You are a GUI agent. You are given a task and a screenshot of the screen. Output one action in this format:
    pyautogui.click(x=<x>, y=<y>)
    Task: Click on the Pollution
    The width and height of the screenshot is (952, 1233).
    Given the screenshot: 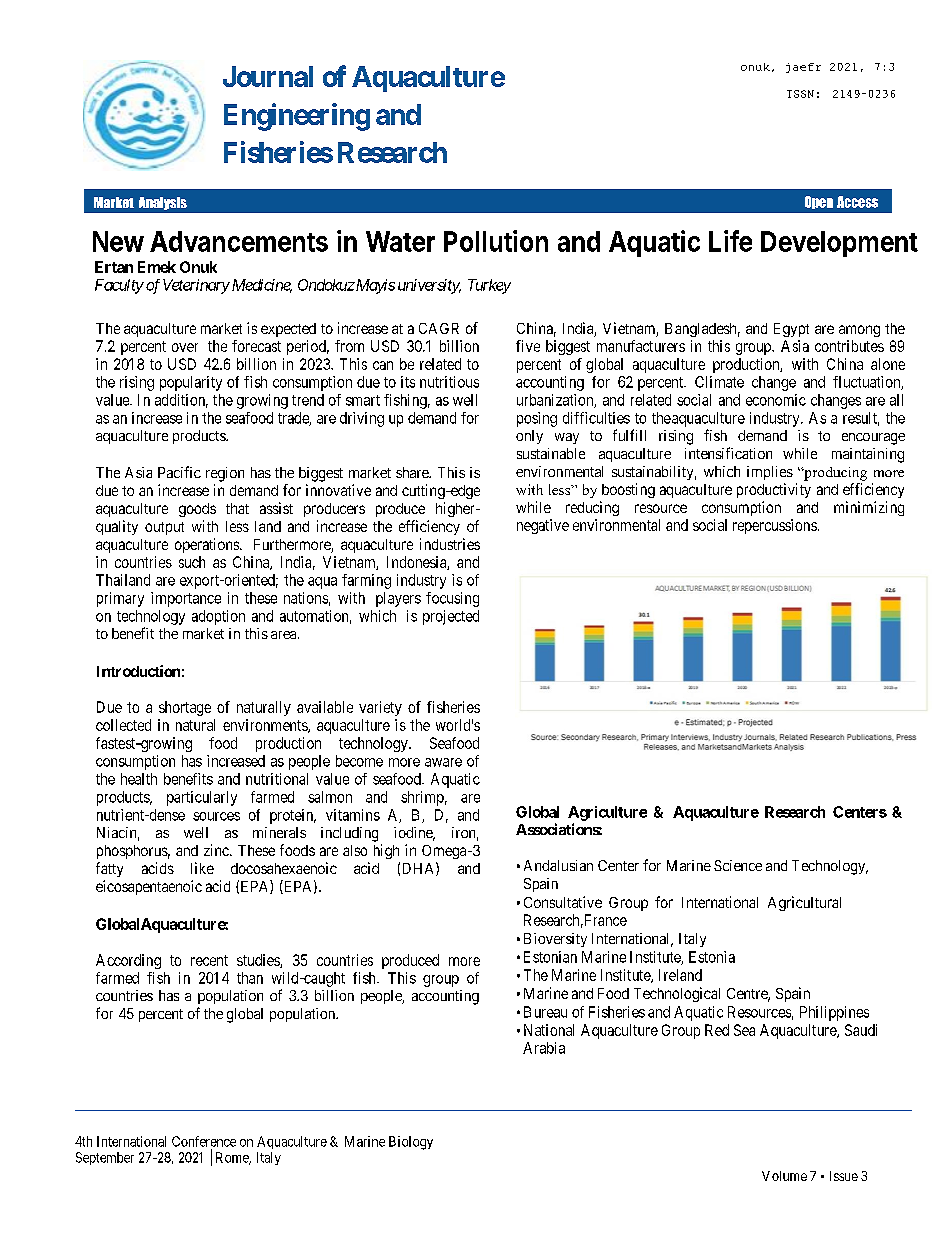 What is the action you would take?
    pyautogui.click(x=496, y=241)
